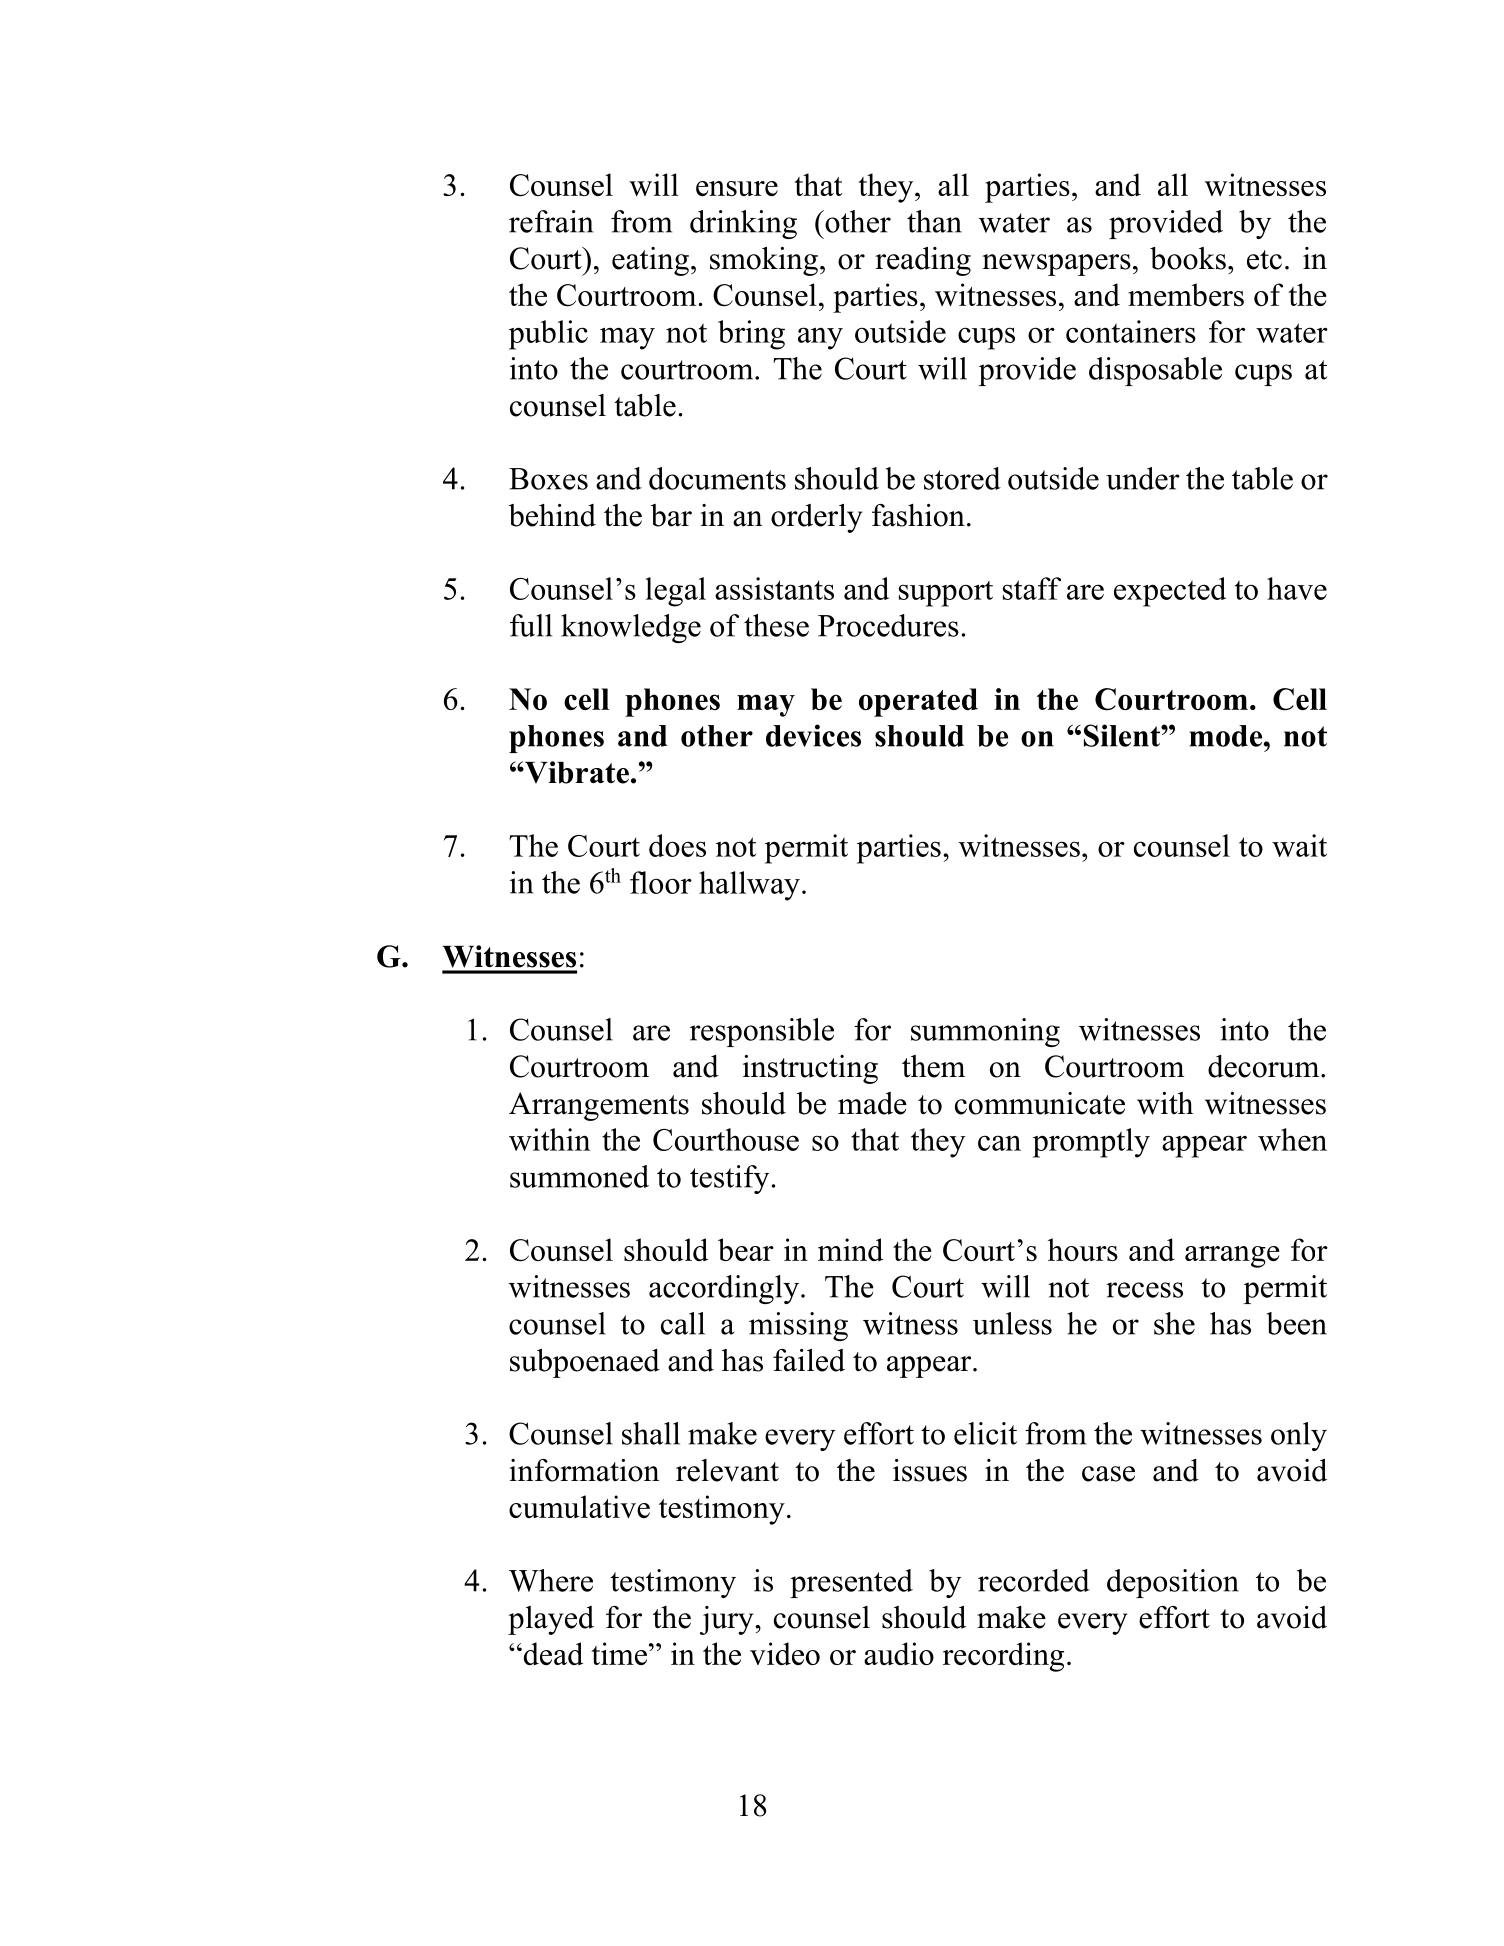 The image size is (1504, 1946). What do you see at coordinates (650, 261) in the document?
I see `eating` at bounding box center [650, 261].
